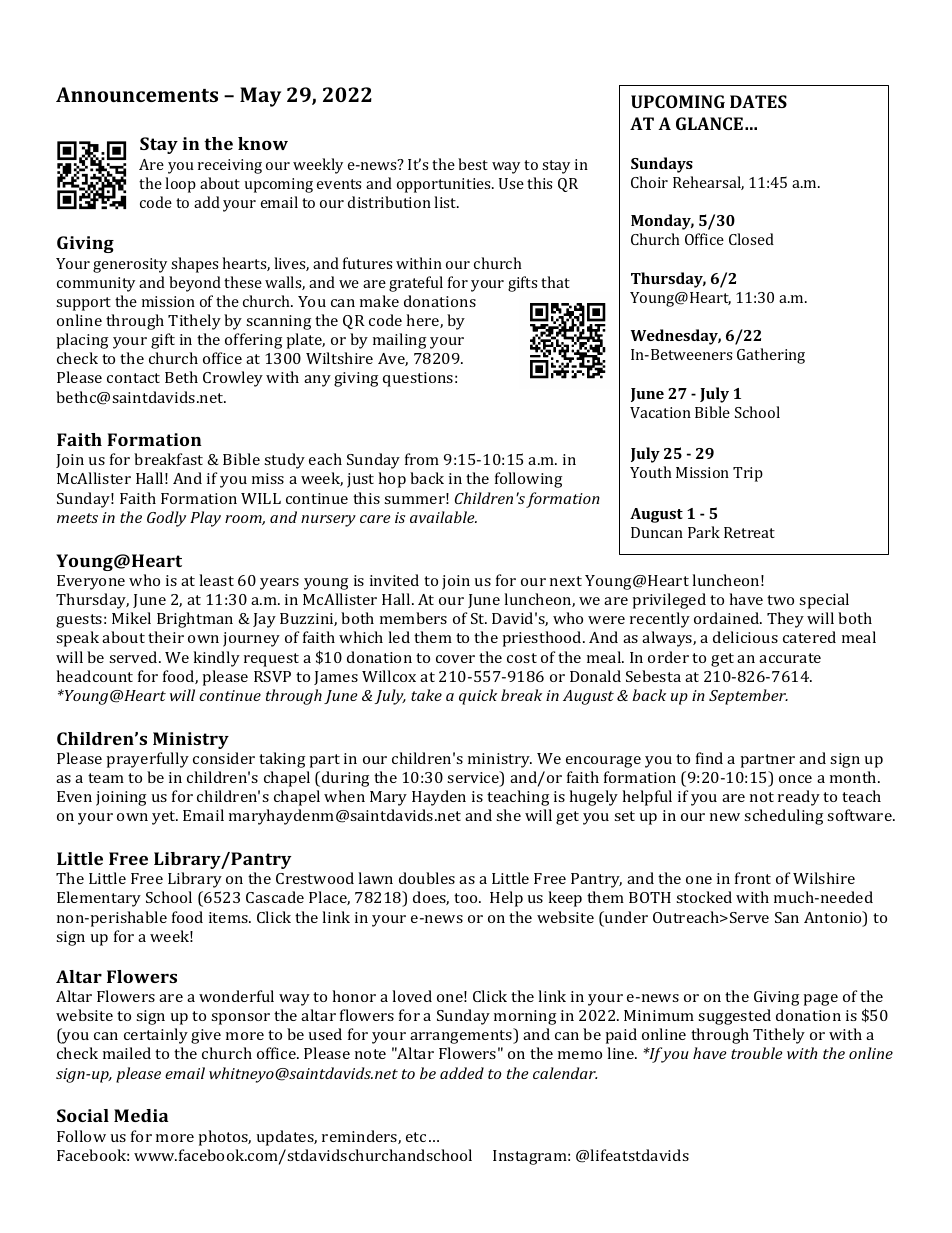  Describe the element at coordinates (462, 1073) in the document. I see `added` at that location.
